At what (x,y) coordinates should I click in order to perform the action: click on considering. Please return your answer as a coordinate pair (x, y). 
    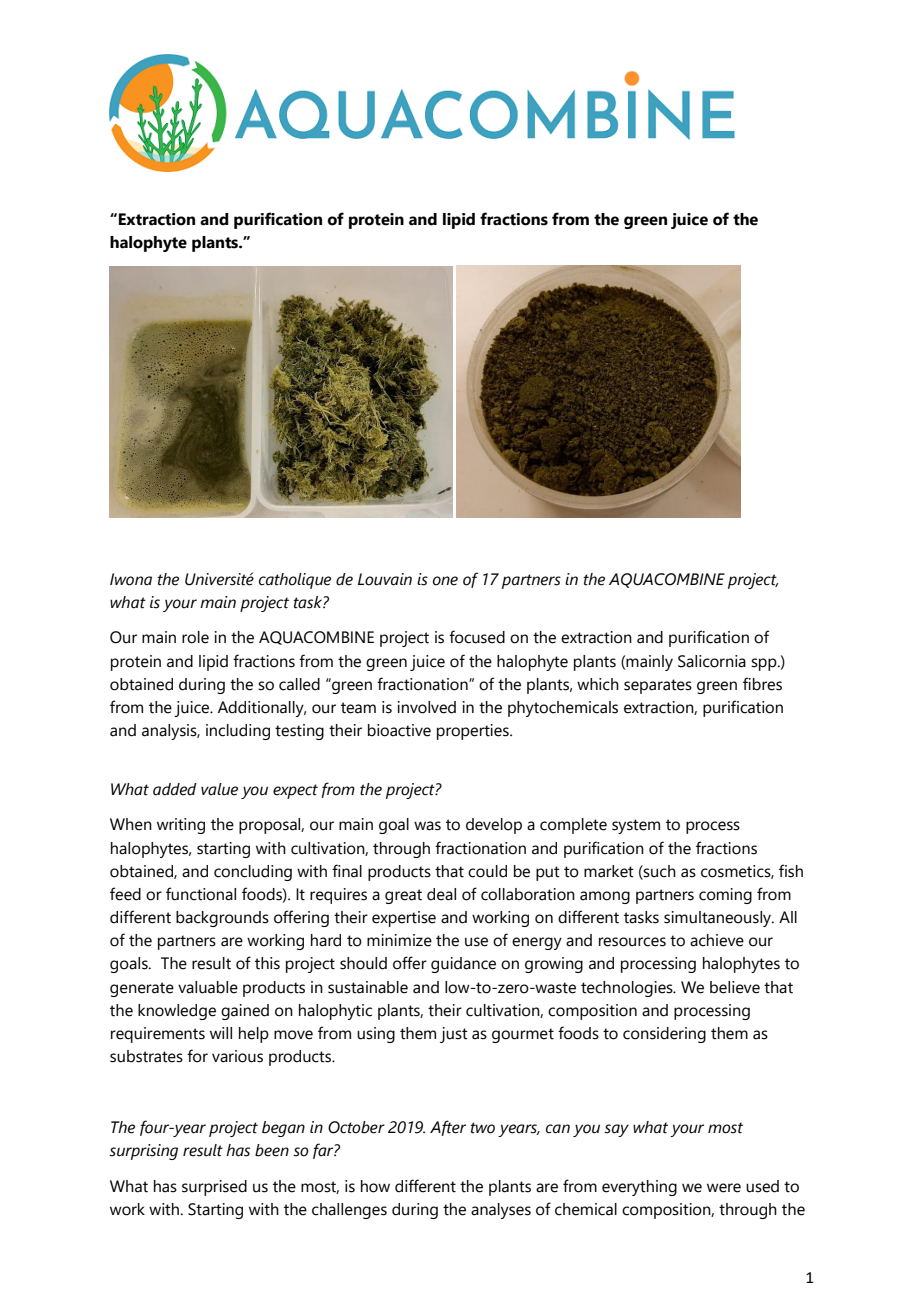
    Looking at the image, I should click on (664, 1035).
